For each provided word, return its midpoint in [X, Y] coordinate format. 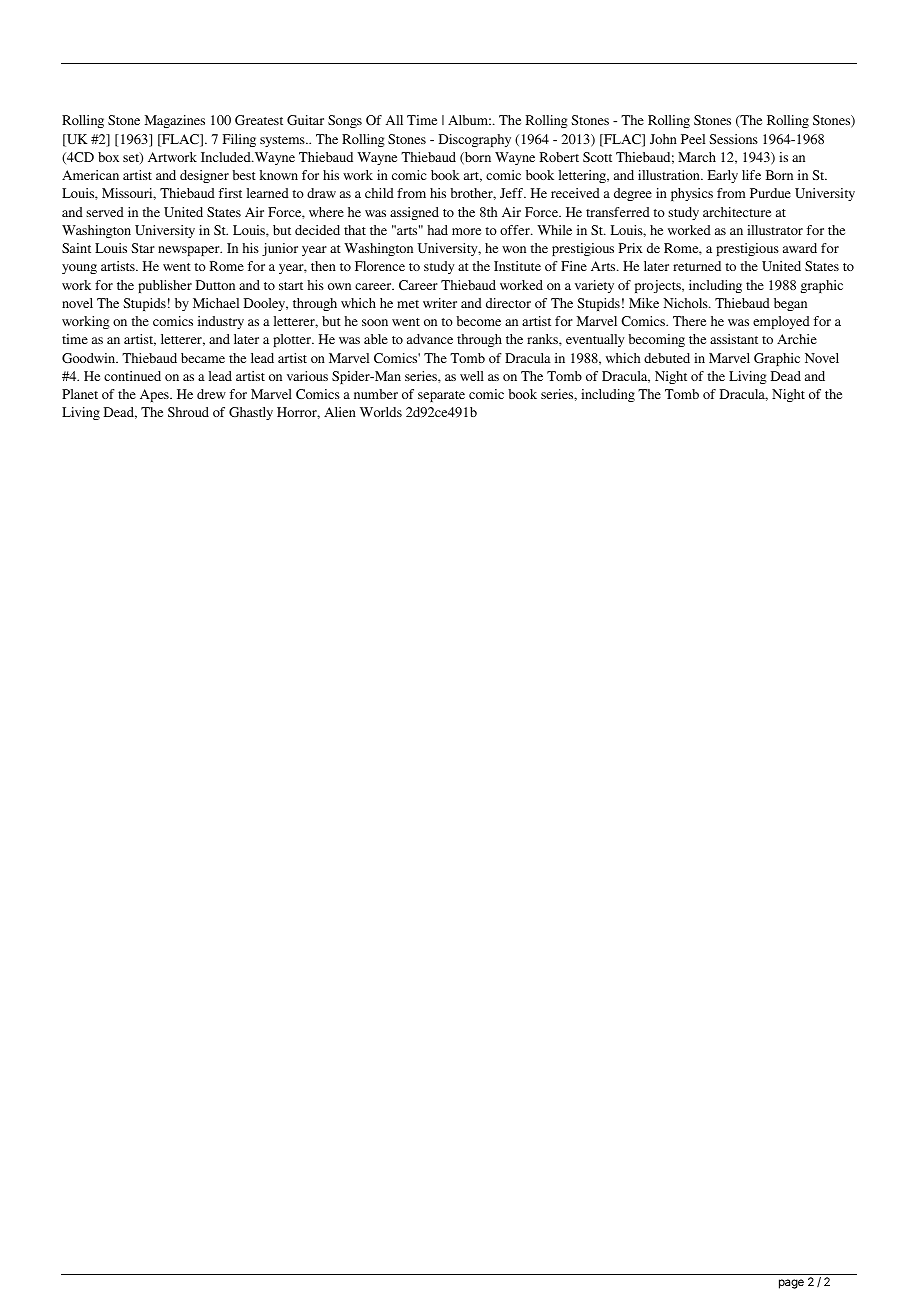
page [791, 1284]
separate [441, 396]
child [379, 193]
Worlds [381, 412]
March [697, 157]
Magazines [175, 121]
